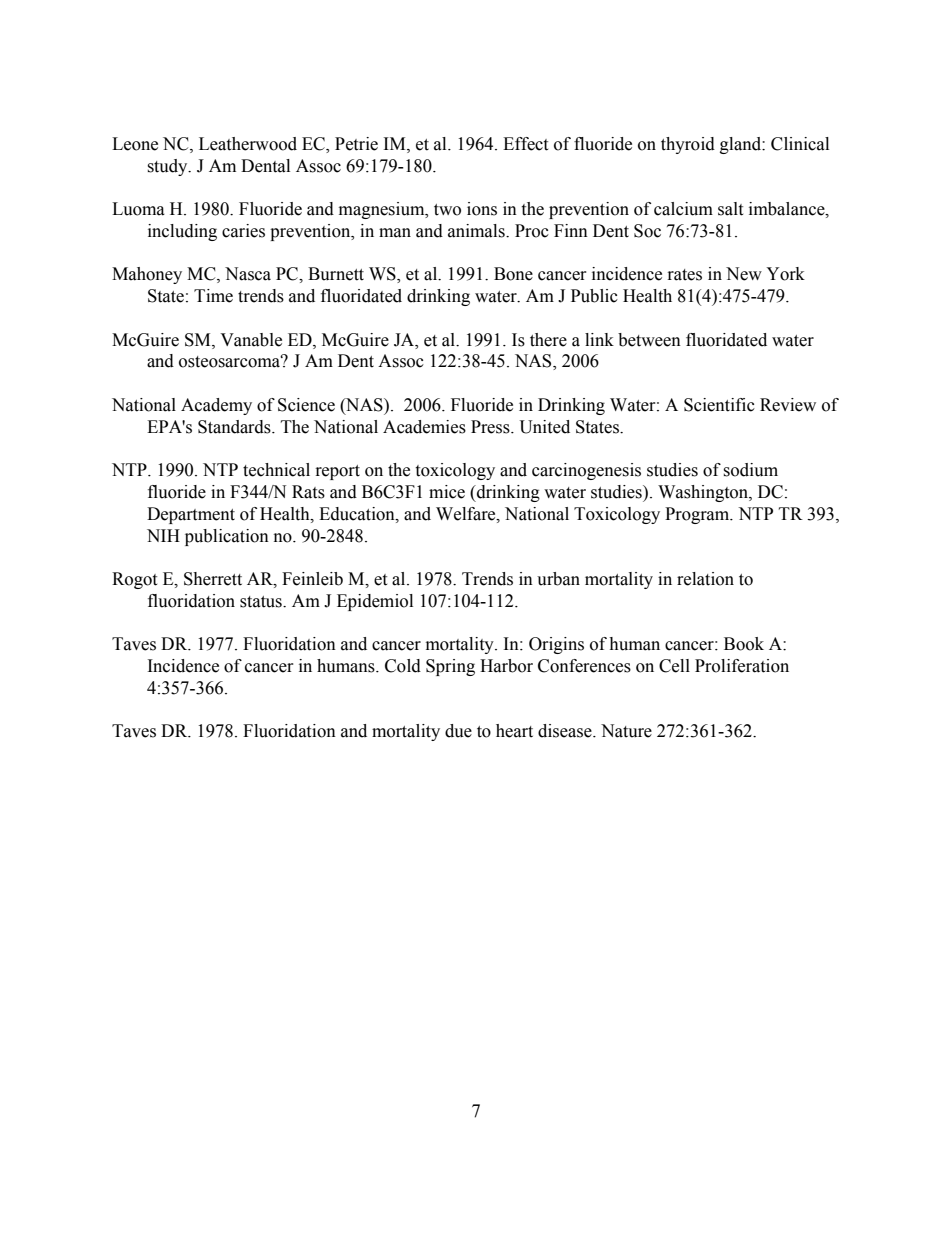  What do you see at coordinates (447, 492) in the screenshot?
I see `mice` at bounding box center [447, 492].
